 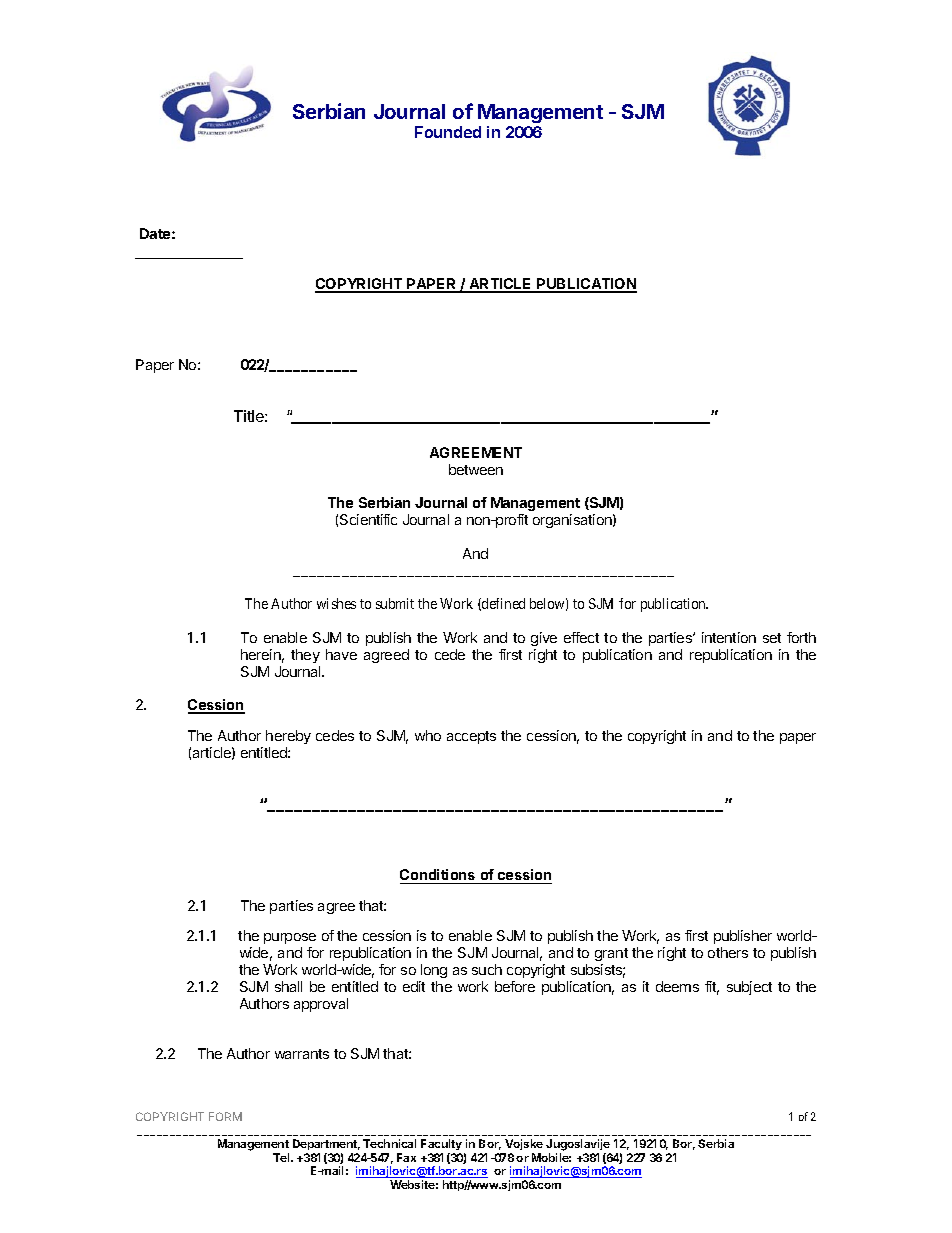 I want to click on Faculty, so click(x=441, y=1146).
